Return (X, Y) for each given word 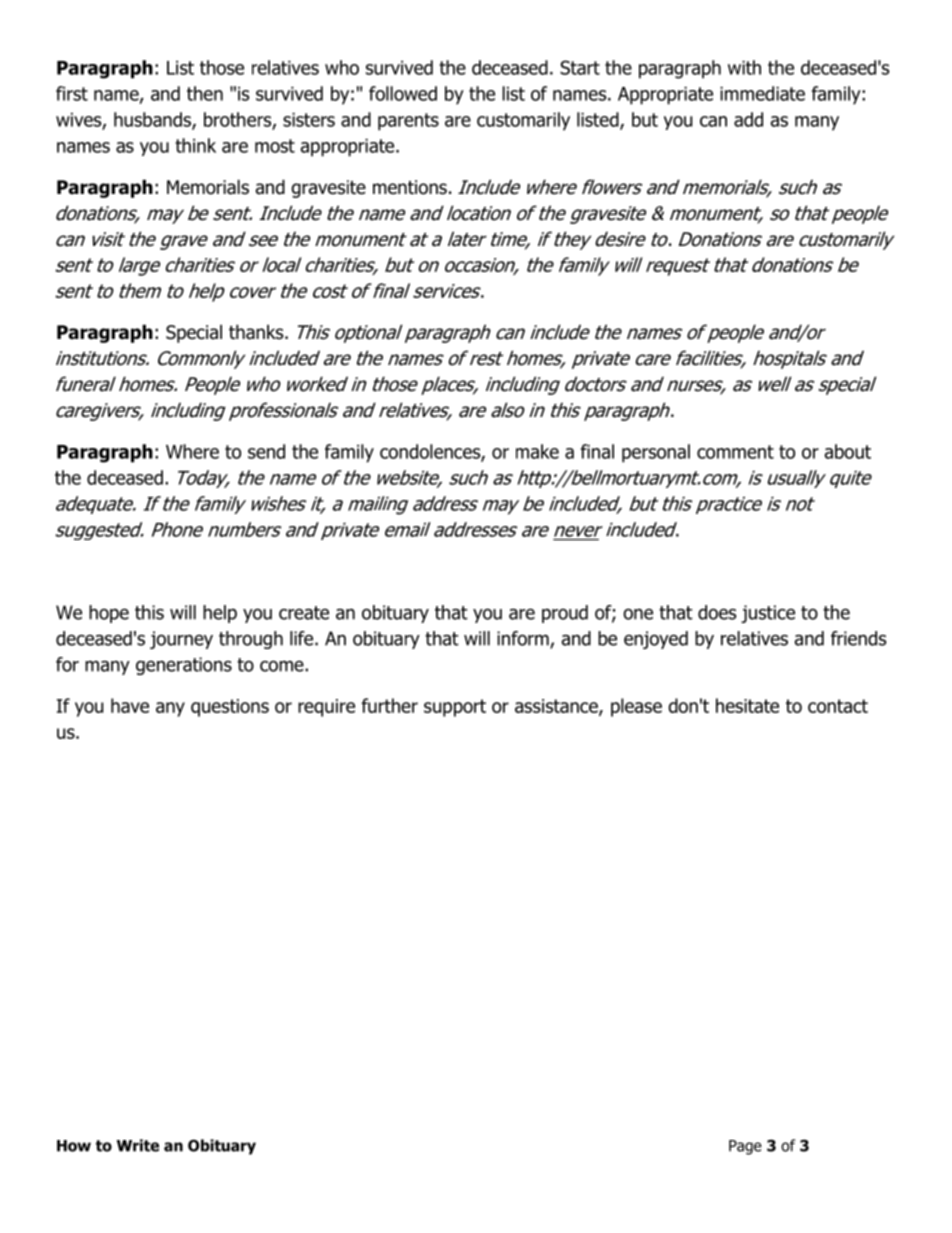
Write (138, 1145)
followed (403, 93)
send (266, 451)
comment (735, 452)
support (455, 708)
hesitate (747, 705)
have (130, 705)
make (537, 451)
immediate (762, 93)
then (205, 93)
